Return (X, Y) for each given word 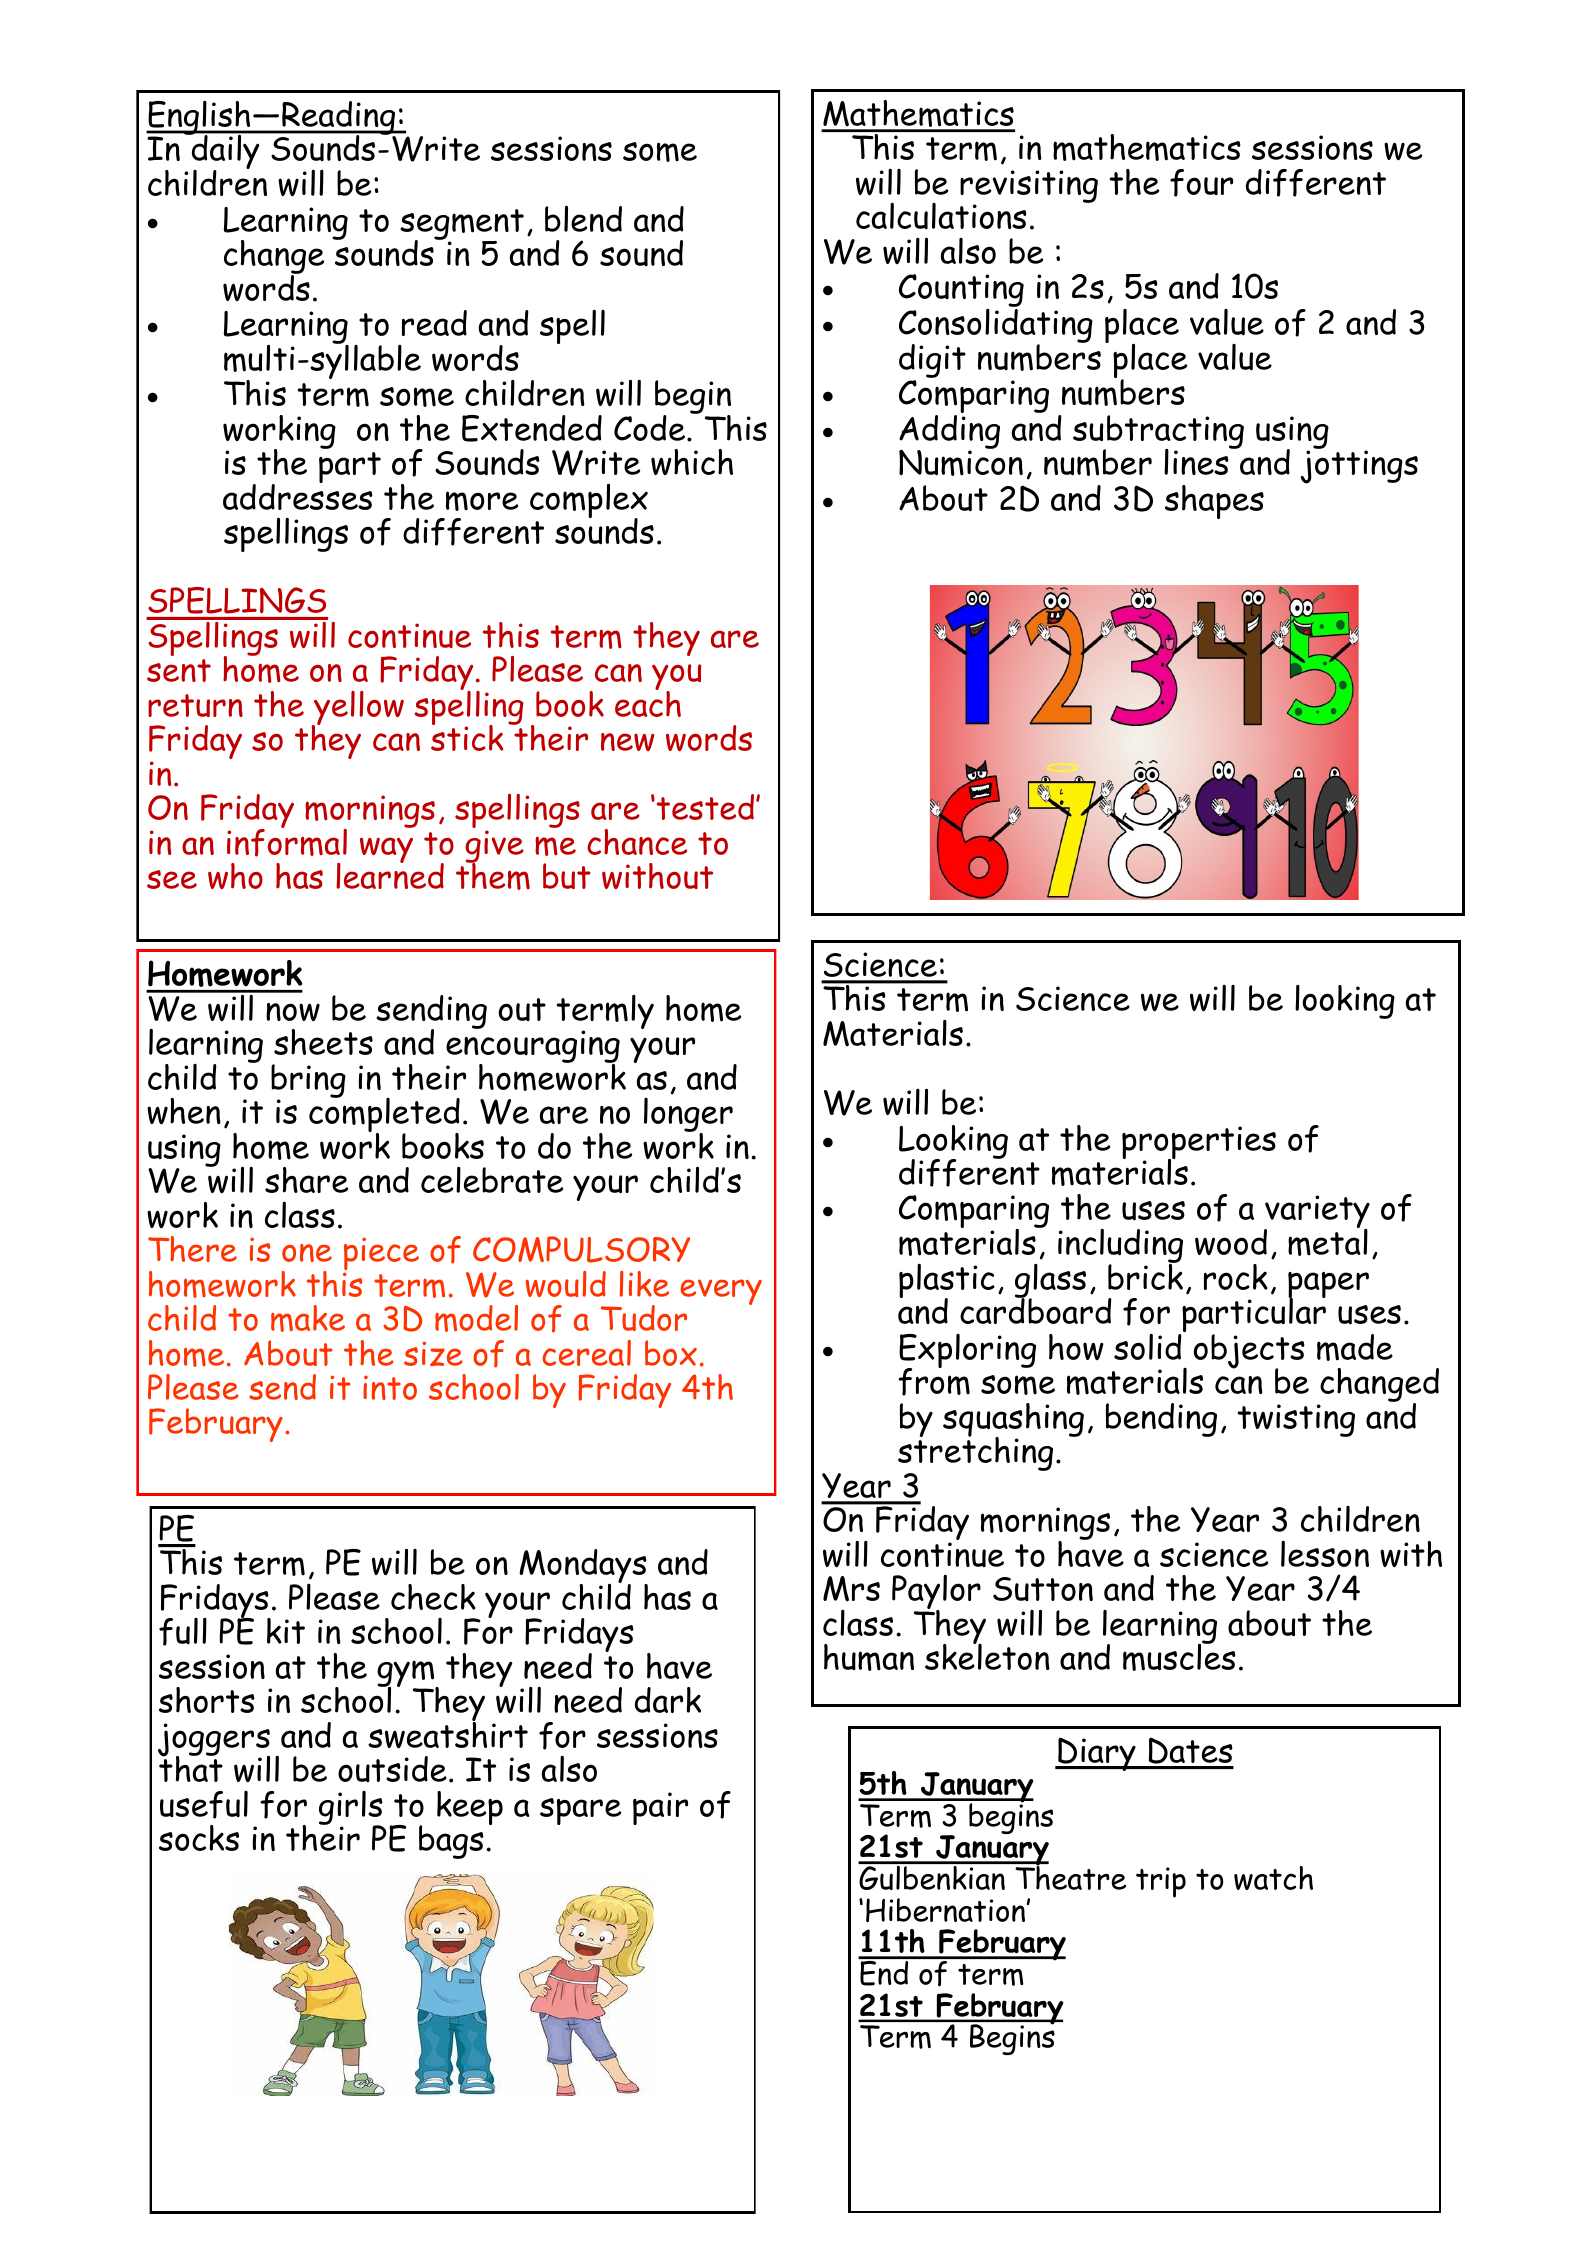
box (671, 1353)
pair (660, 1808)
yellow (358, 709)
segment (462, 225)
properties (1199, 1144)
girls (351, 1809)
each (648, 703)
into (390, 1387)
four (1201, 183)
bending (1161, 1420)
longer (688, 1116)
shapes (1214, 502)
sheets (323, 1042)
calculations (941, 216)
